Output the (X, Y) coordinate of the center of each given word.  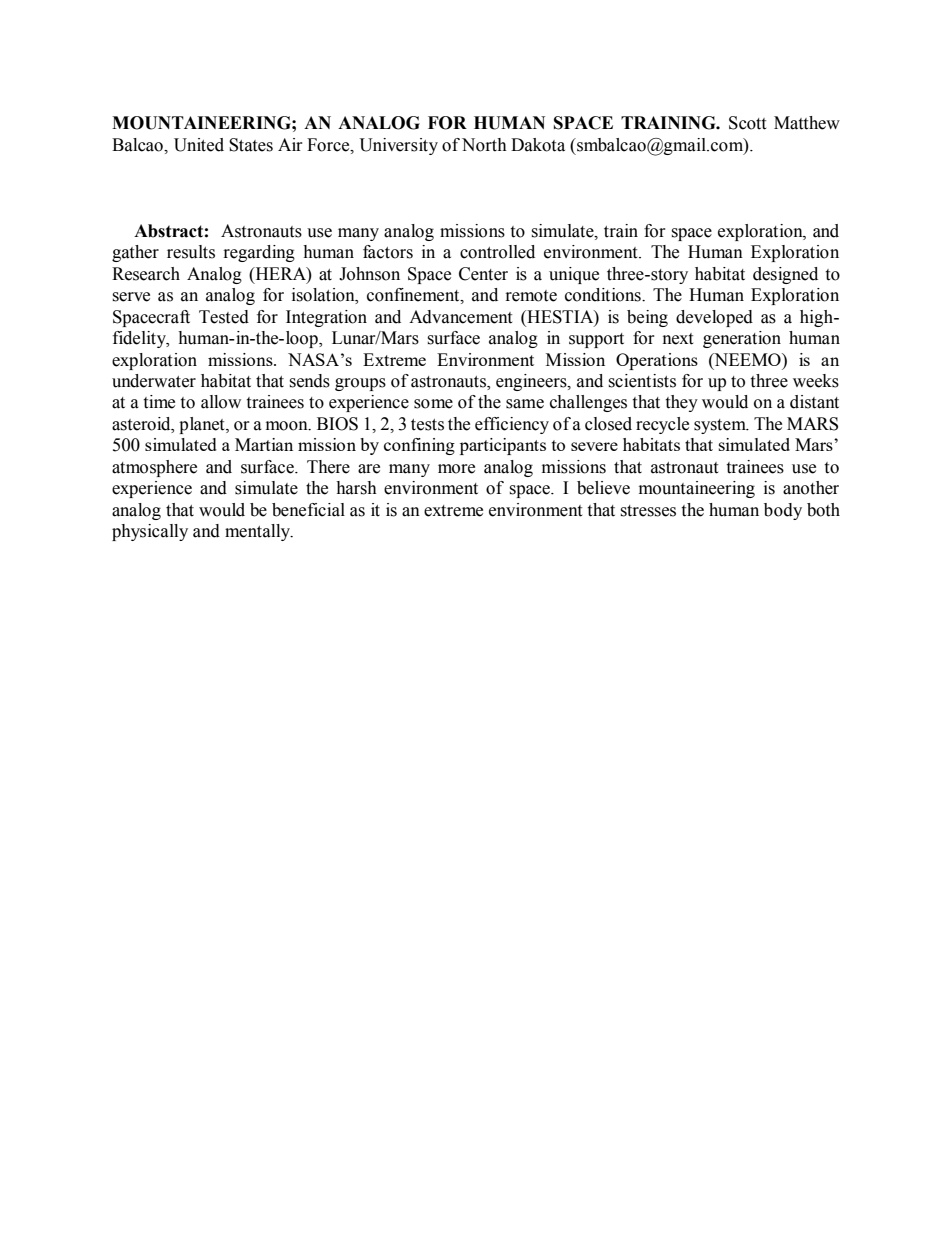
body (783, 511)
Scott (747, 123)
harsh (356, 488)
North (484, 145)
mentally (259, 532)
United (199, 145)
